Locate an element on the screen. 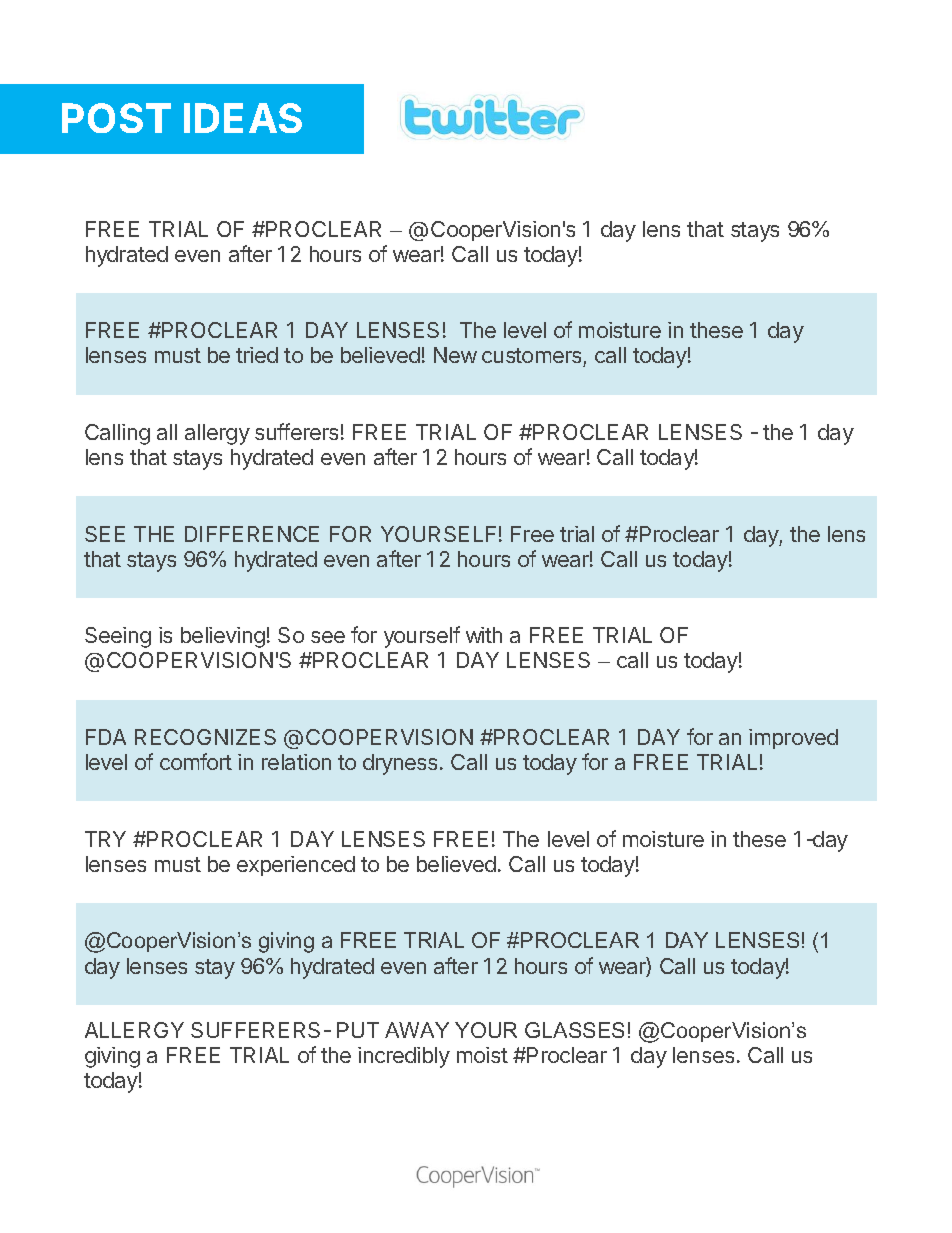 Image resolution: width=952 pixels, height=1233 pixels. relation is located at coordinates (296, 762).
